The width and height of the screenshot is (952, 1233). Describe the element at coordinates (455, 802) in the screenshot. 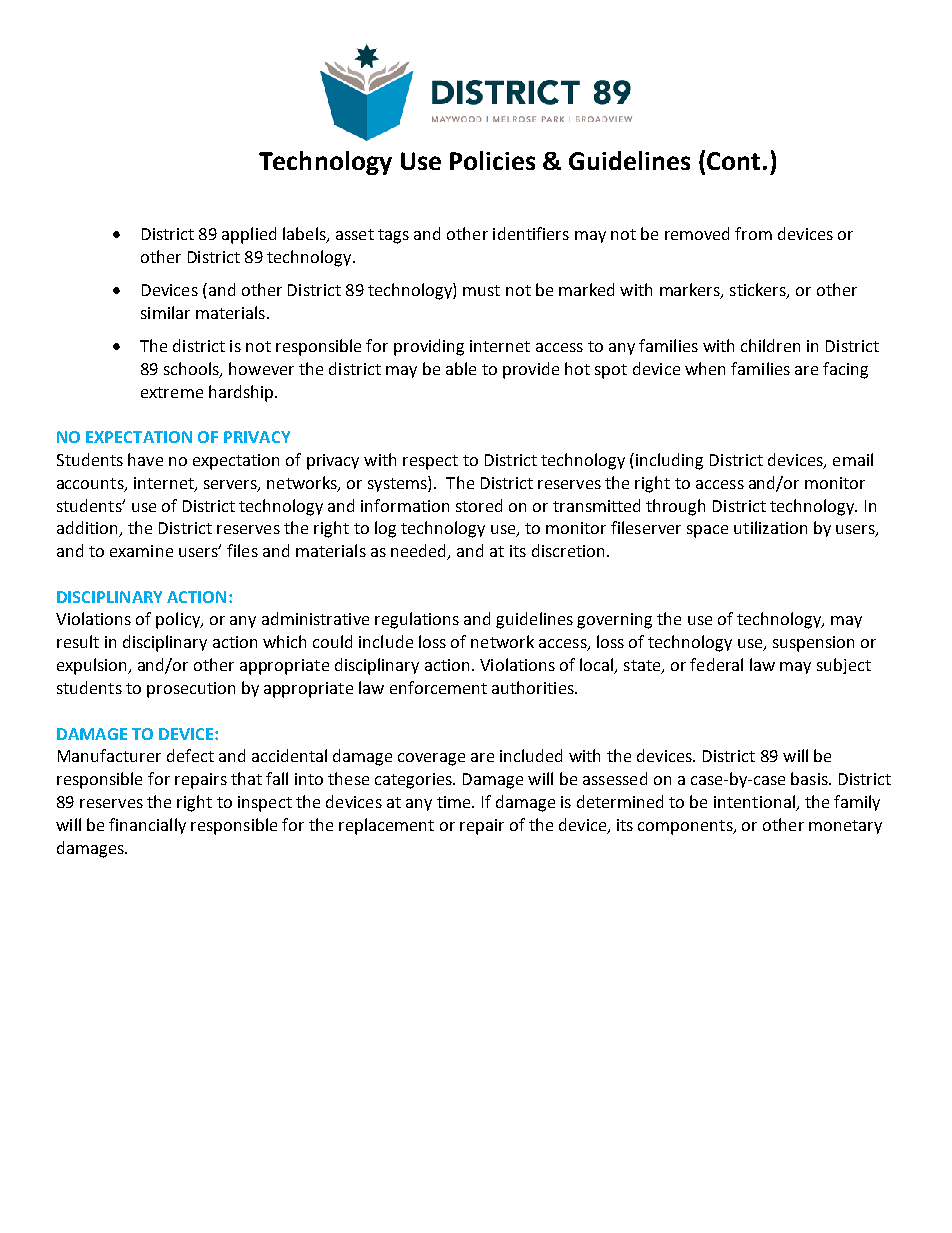

I see `time` at that location.
